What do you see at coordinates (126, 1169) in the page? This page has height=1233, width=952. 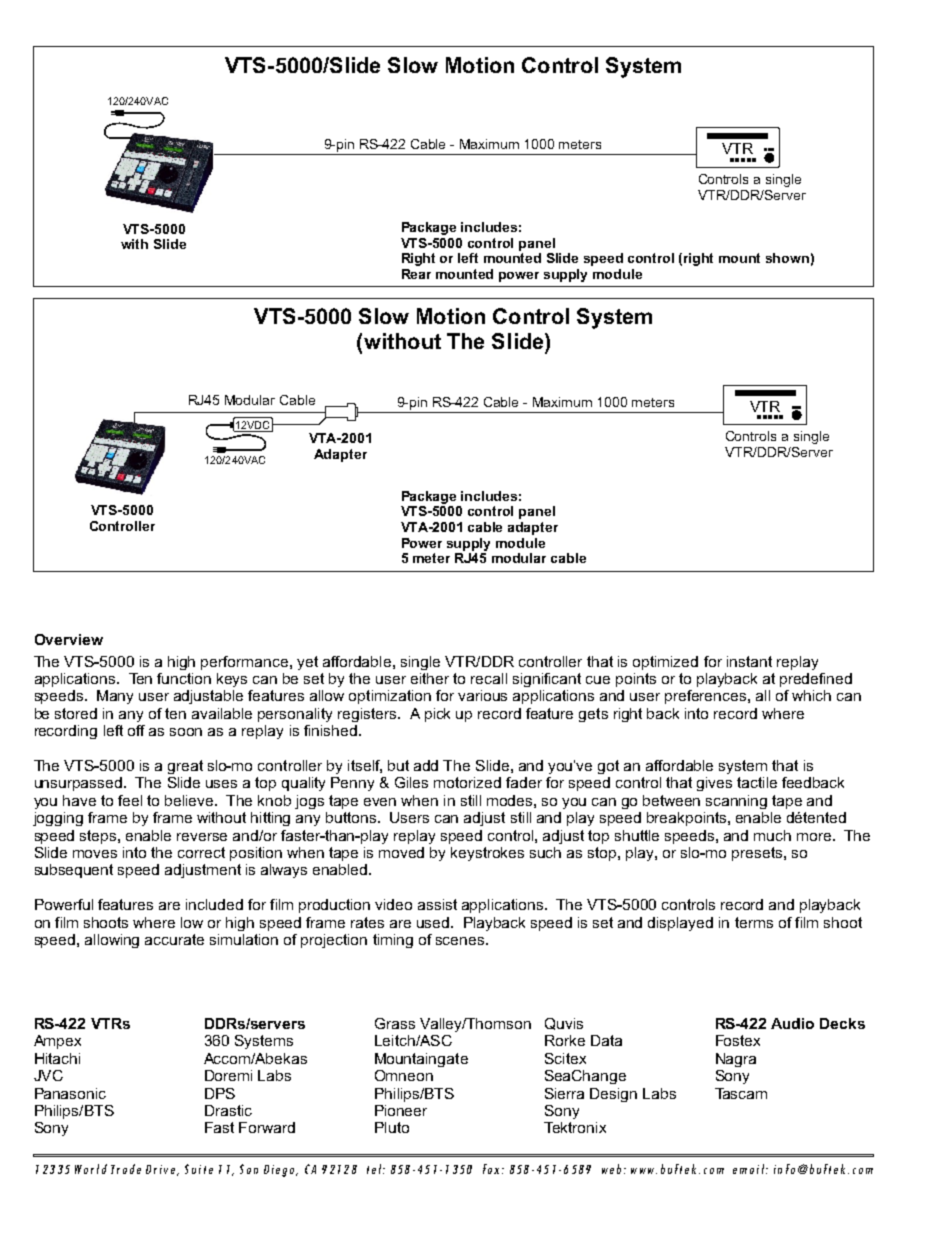 I see `Trade` at bounding box center [126, 1169].
